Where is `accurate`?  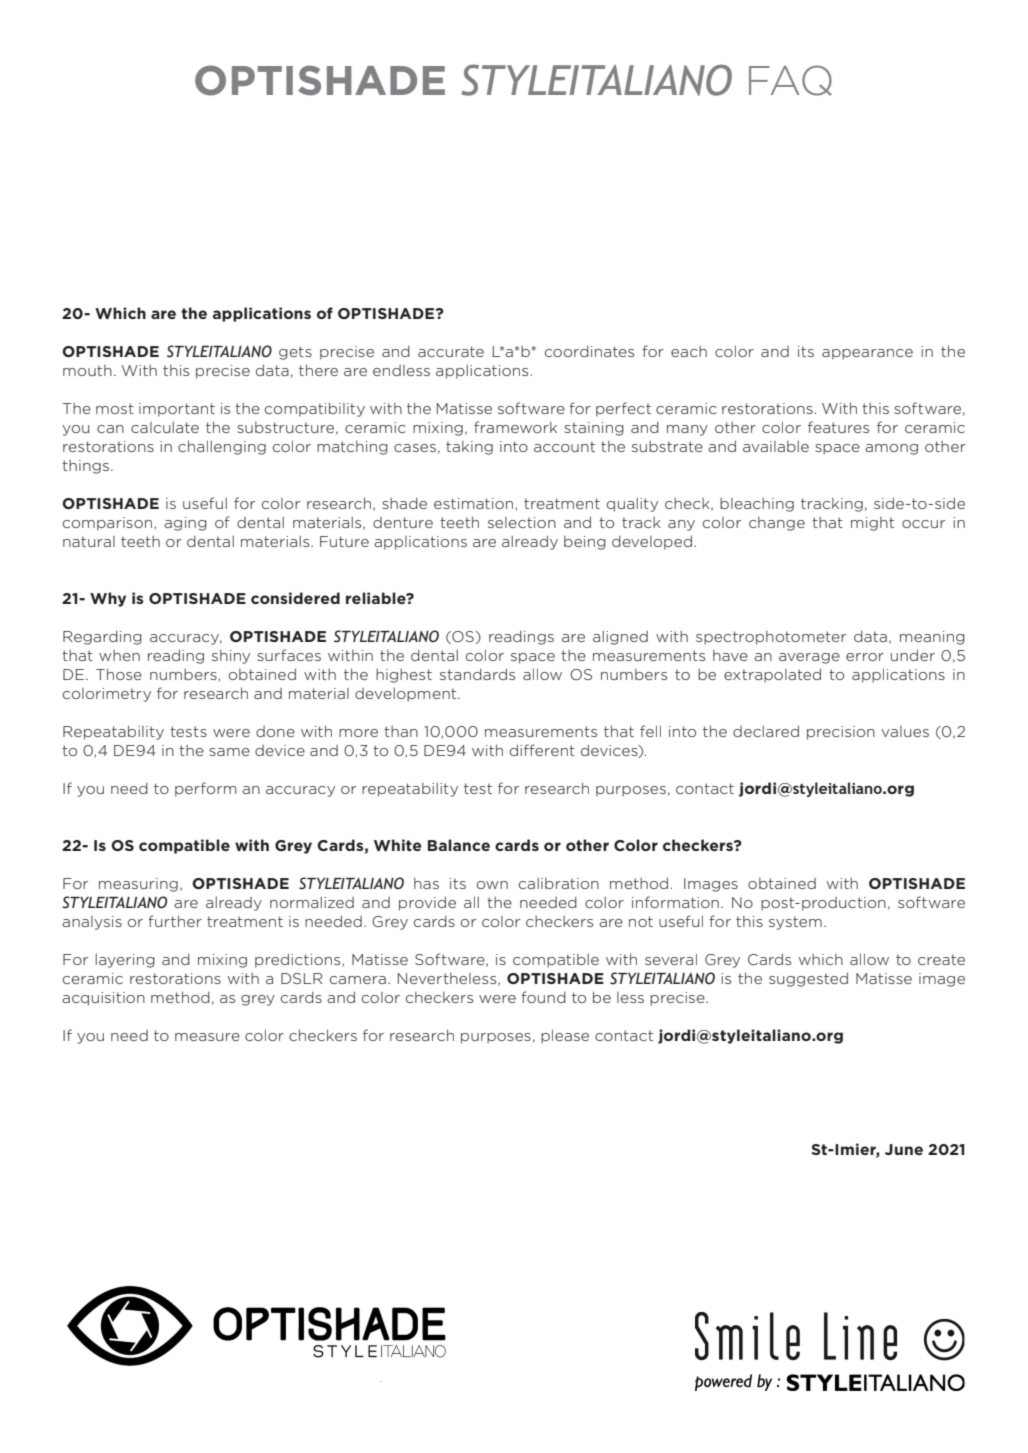
accurate is located at coordinates (451, 351).
